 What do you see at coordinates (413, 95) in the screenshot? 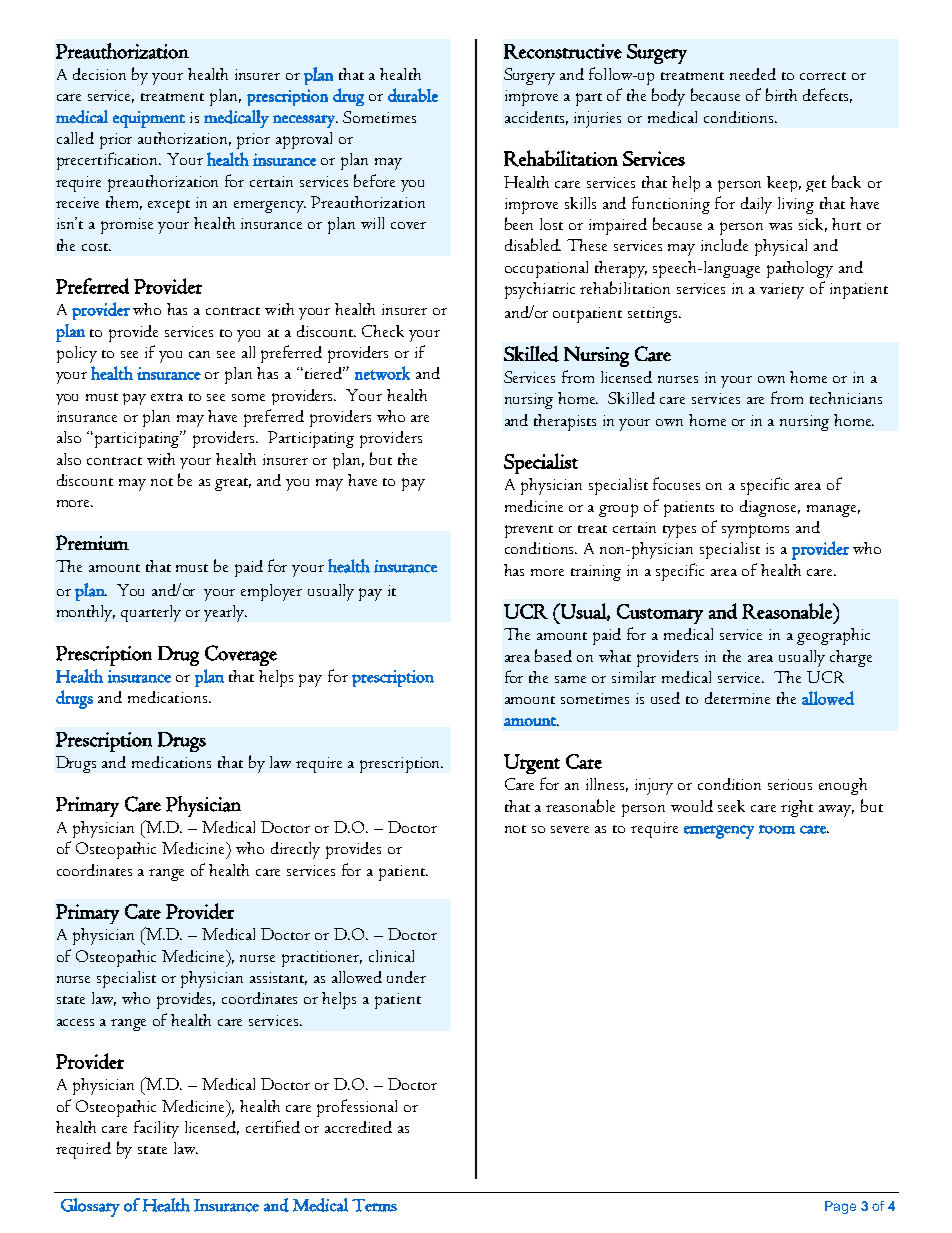
I see `durable` at bounding box center [413, 95].
